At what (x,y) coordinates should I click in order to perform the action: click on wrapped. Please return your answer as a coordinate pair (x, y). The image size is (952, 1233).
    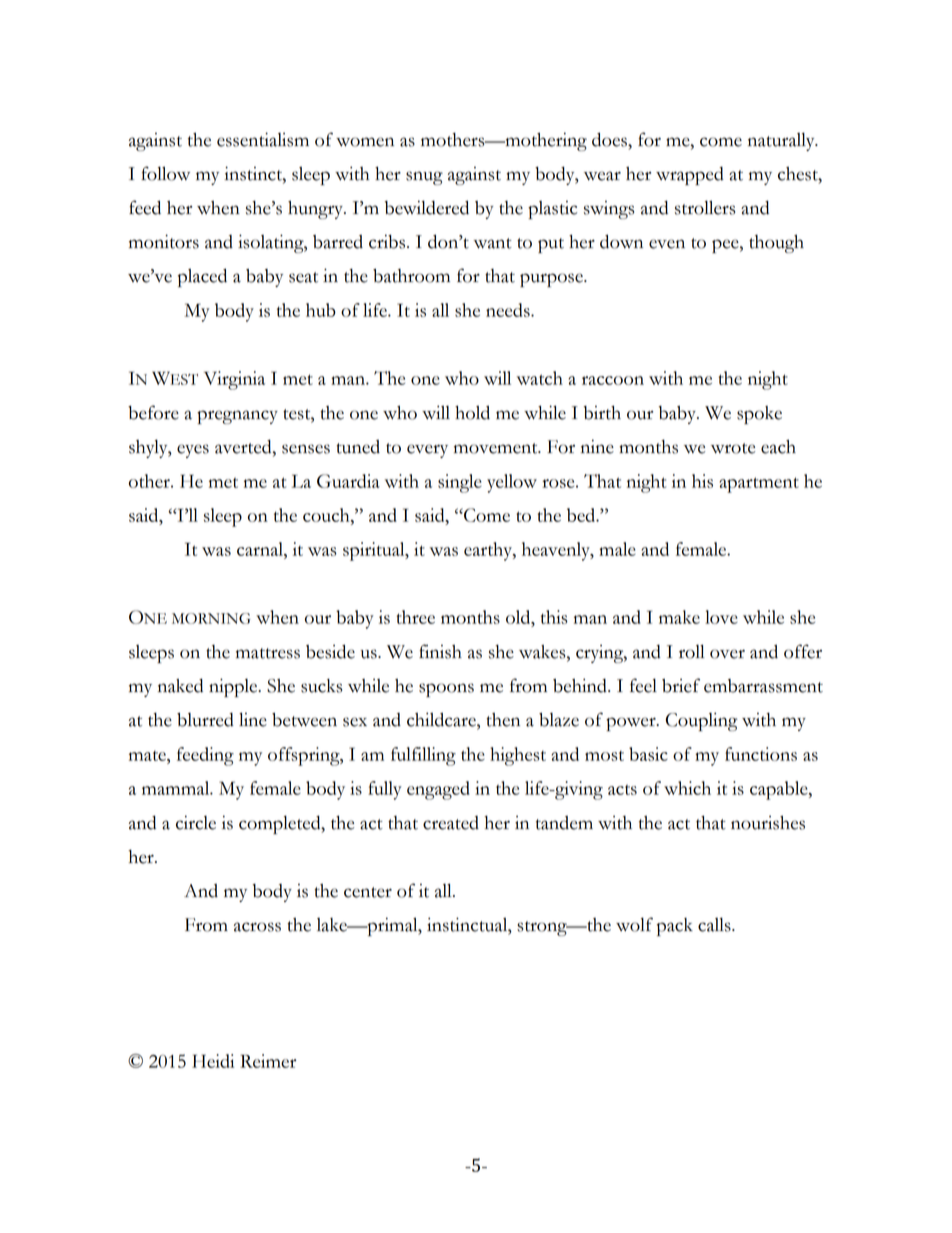
    Looking at the image, I should click on (690, 176).
